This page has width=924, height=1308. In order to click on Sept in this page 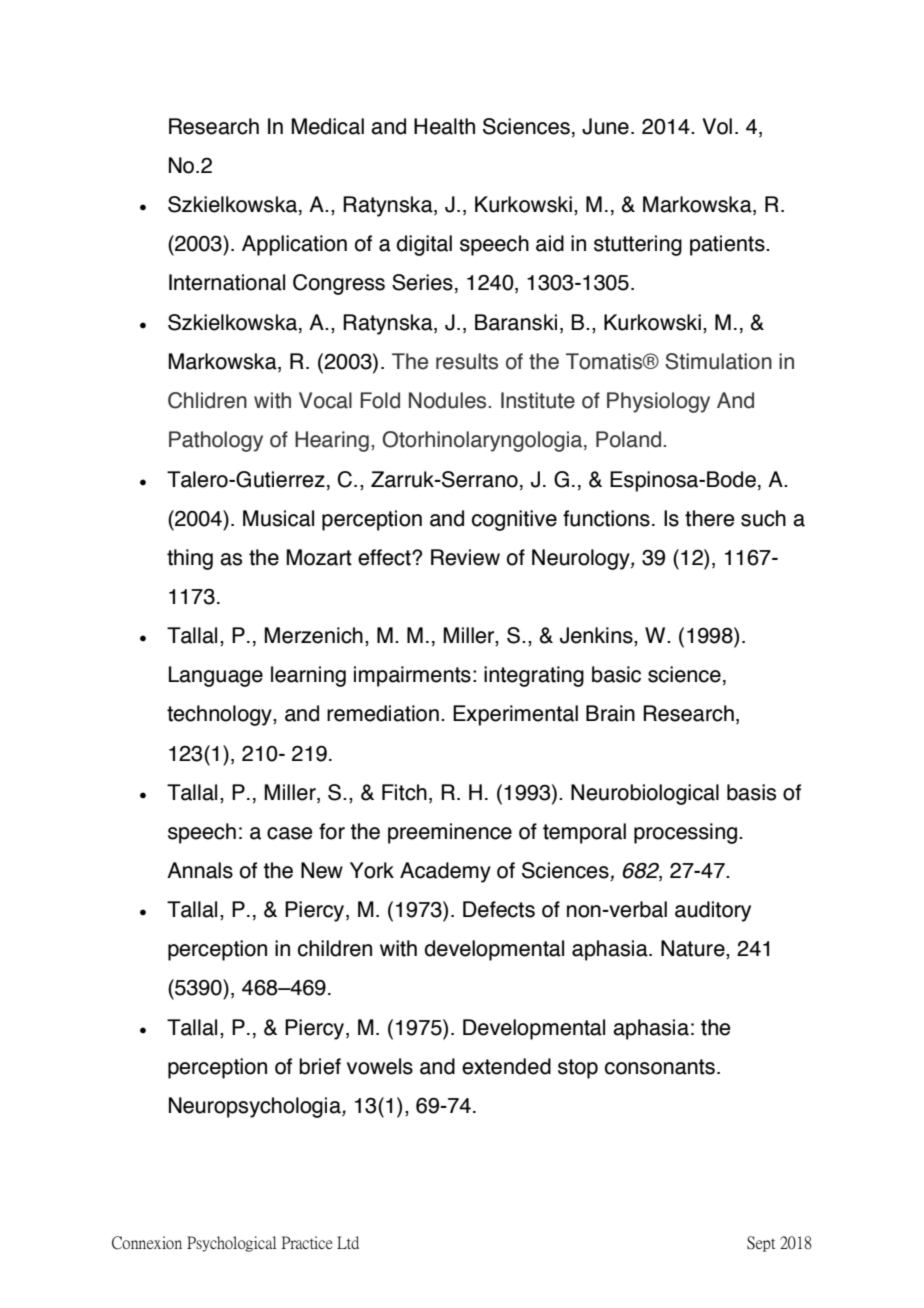, I will do `click(761, 1244)`.
